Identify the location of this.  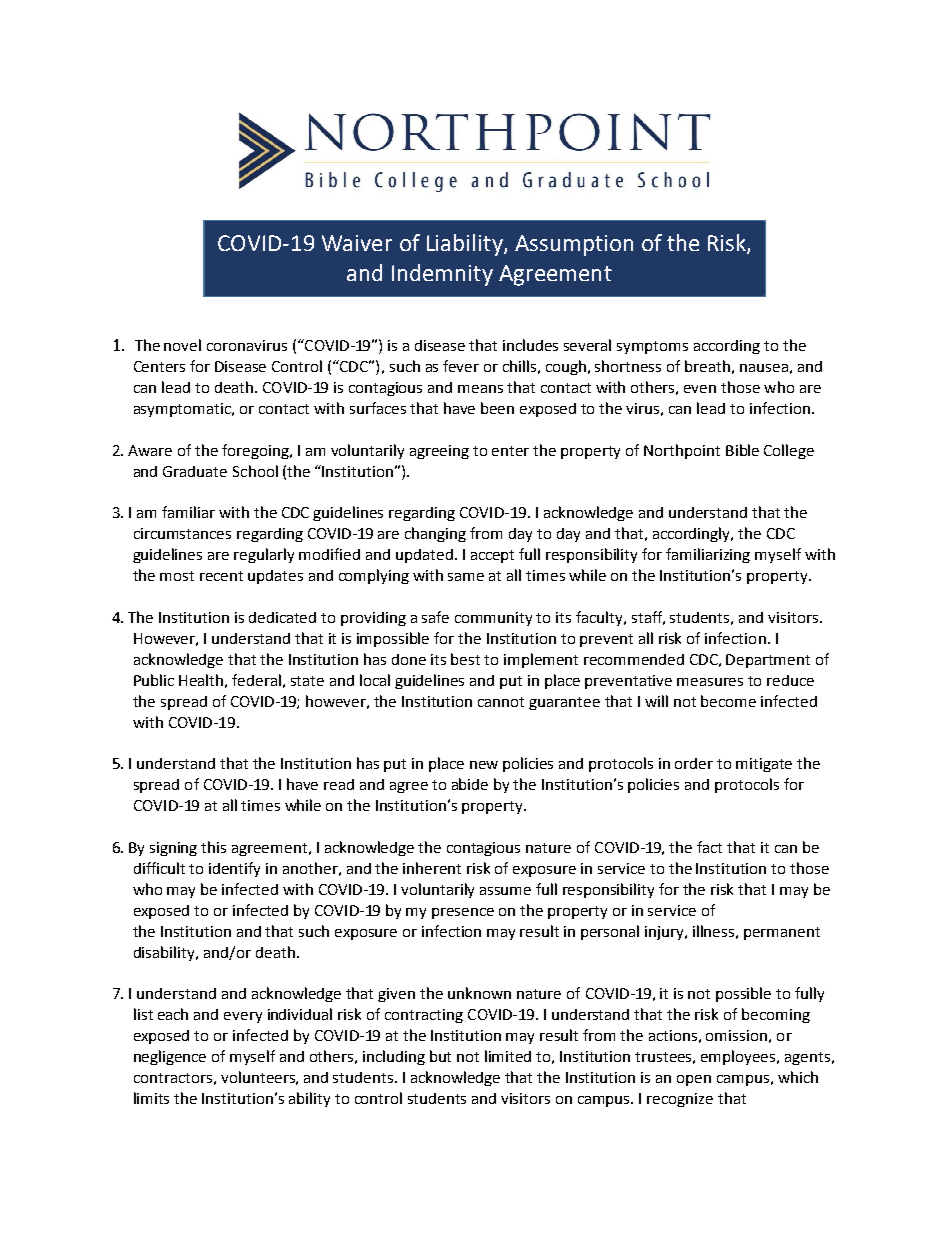
(213, 847).
